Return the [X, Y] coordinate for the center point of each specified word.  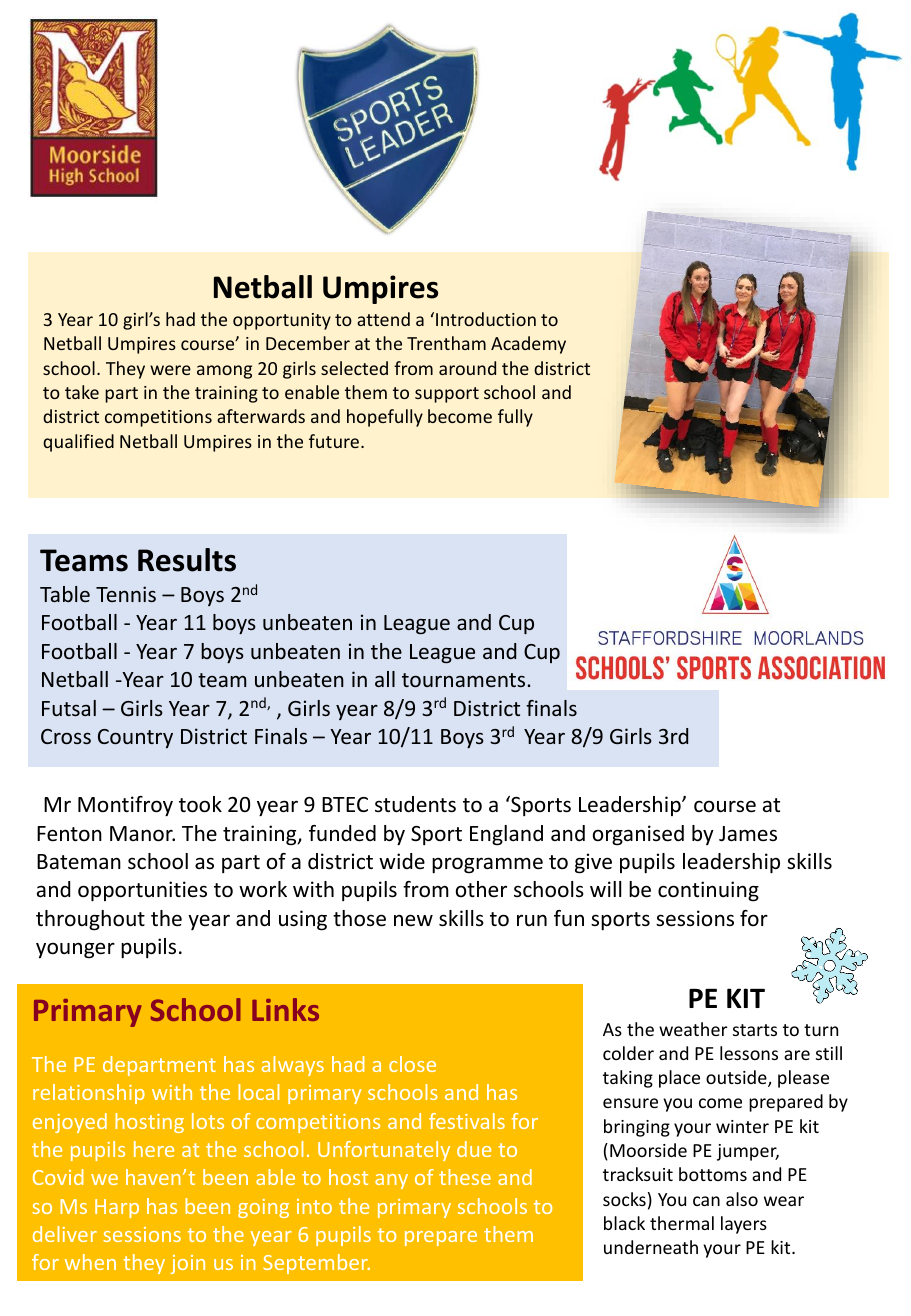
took [200, 804]
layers [744, 1225]
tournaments [465, 680]
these [465, 1177]
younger [75, 950]
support [447, 395]
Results [187, 560]
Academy [528, 345]
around [467, 368]
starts [755, 1030]
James [748, 834]
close [412, 1064]
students [415, 804]
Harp [117, 1208]
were [170, 370]
